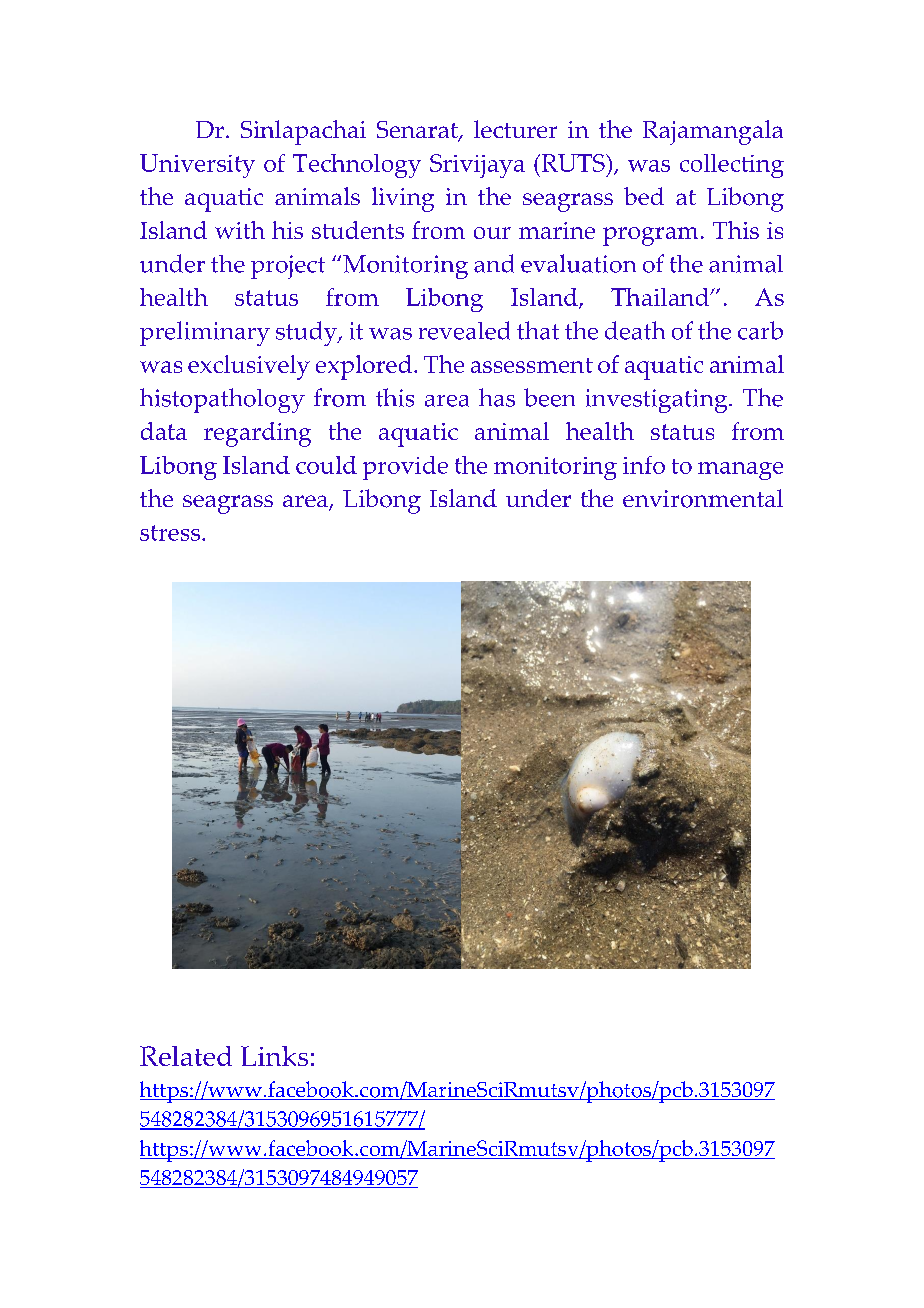 This screenshot has height=1308, width=924. Describe the element at coordinates (732, 166) in the screenshot. I see `collecting` at that location.
